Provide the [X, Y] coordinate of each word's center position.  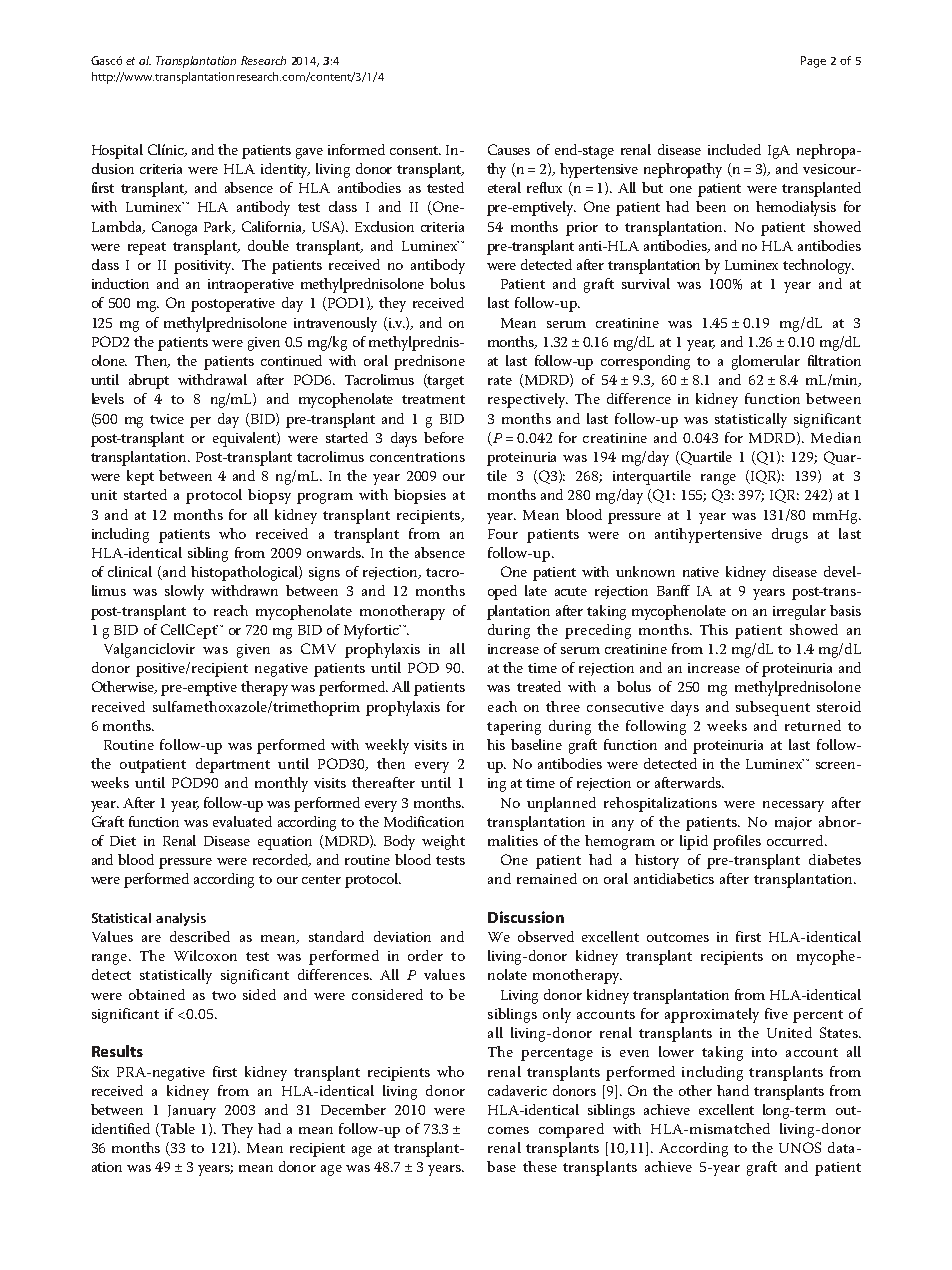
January [192, 1112]
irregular [799, 612]
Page [813, 62]
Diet [123, 841]
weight [443, 842]
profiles [737, 842]
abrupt [149, 381]
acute [571, 591]
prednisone [429, 362]
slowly [184, 592]
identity [285, 170]
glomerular [766, 362]
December [353, 1109]
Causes [509, 149]
